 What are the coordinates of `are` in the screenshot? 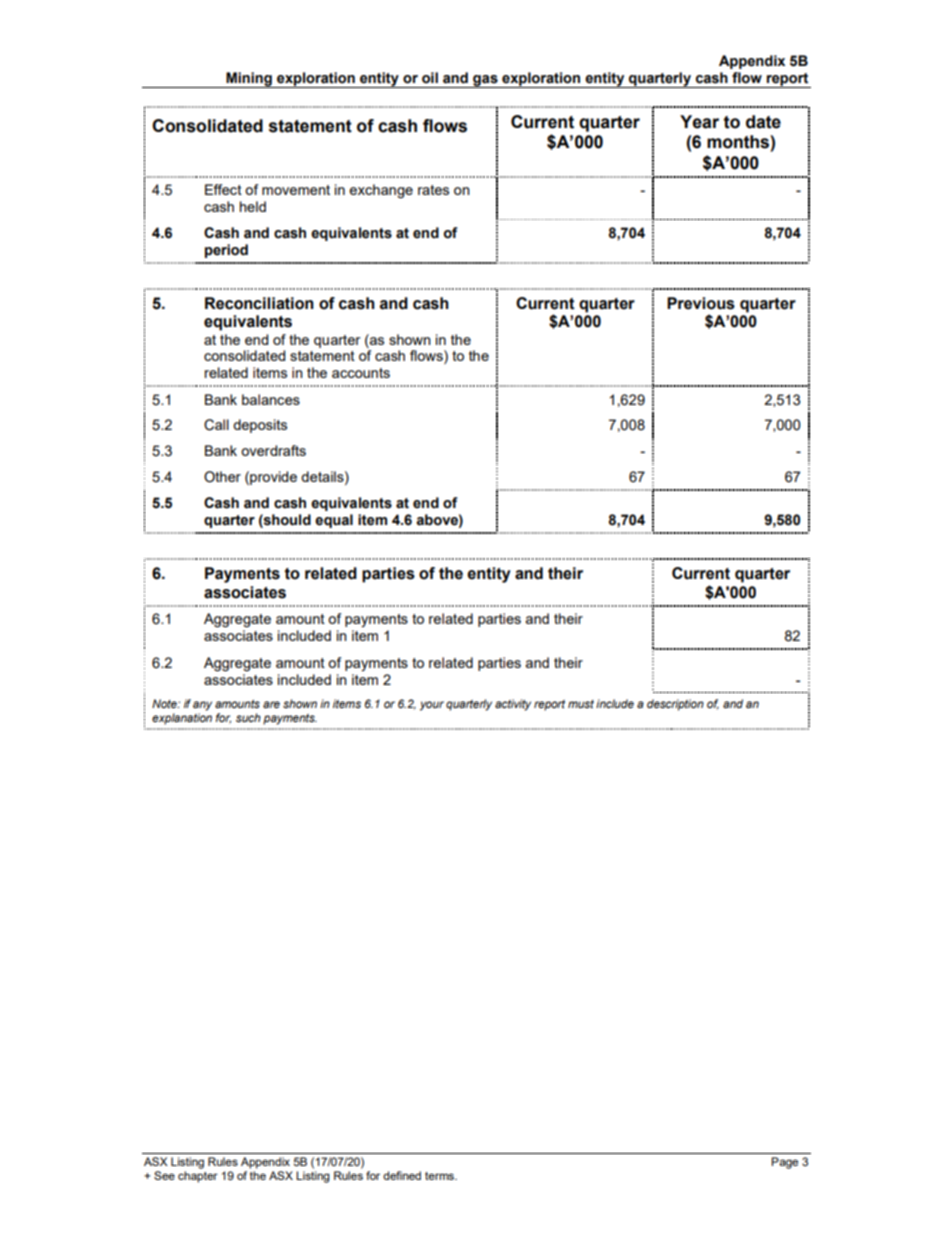 It's located at (271, 704).
